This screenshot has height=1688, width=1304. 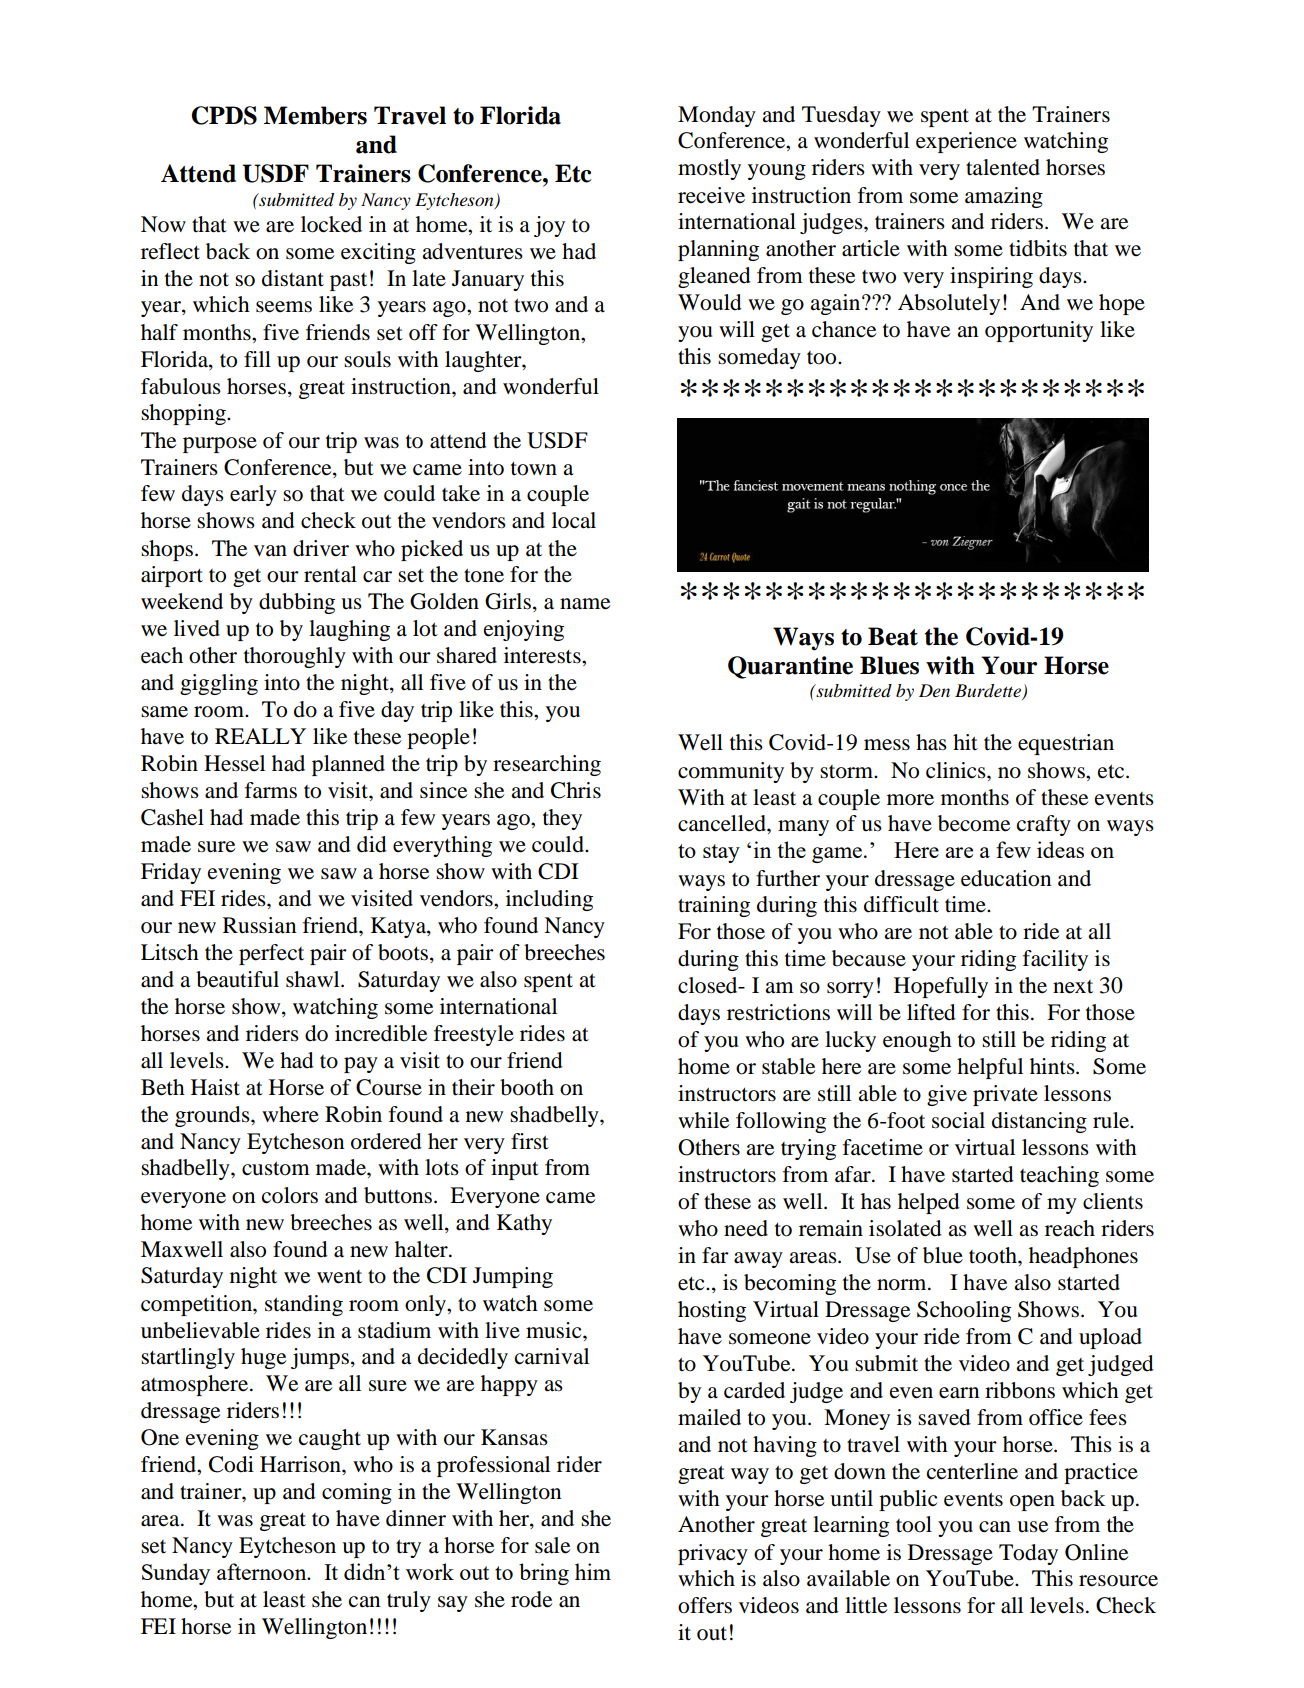 I want to click on education, so click(x=1006, y=878).
